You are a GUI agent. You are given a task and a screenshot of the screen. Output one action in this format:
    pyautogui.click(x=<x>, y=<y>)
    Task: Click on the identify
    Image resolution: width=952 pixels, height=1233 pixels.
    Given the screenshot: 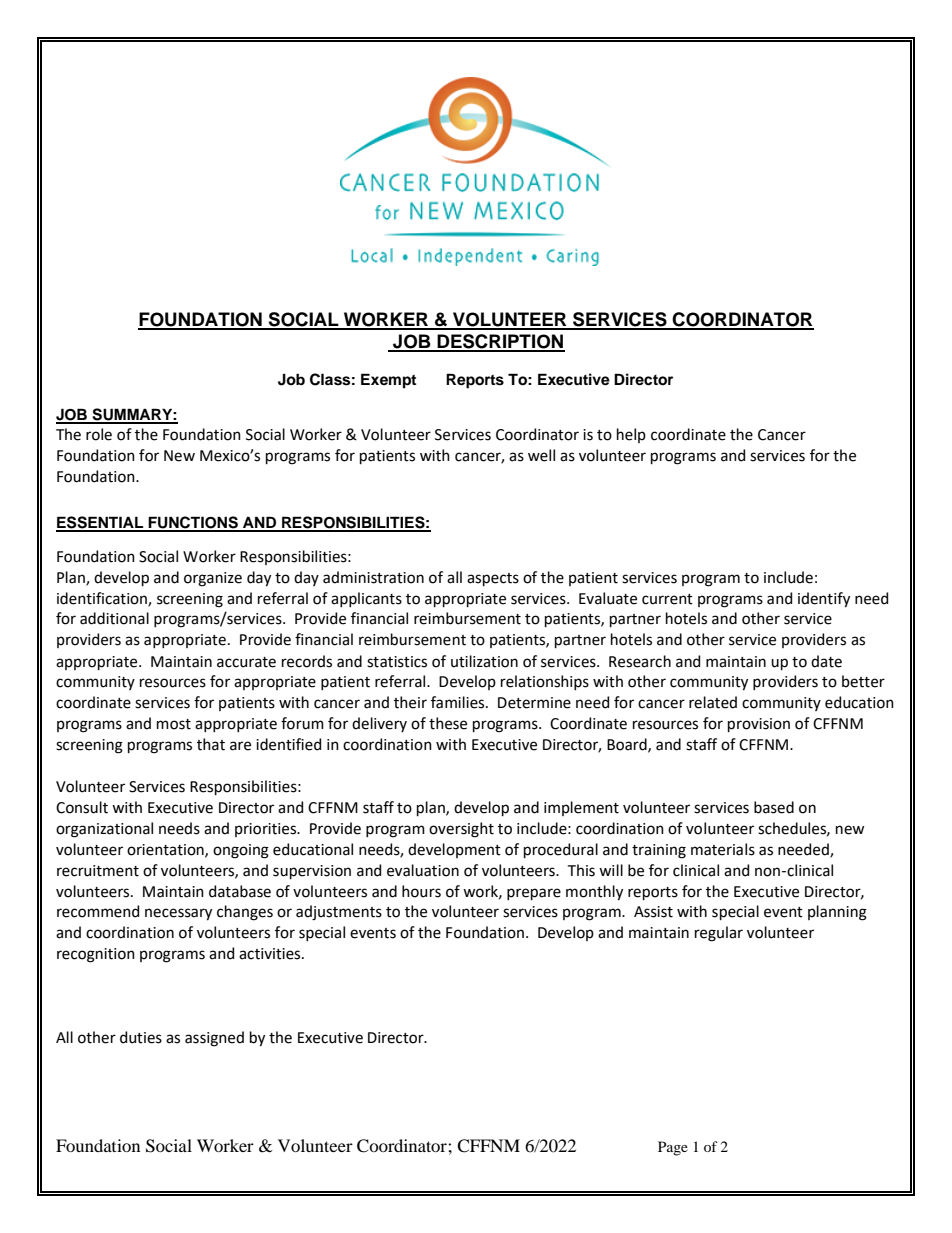 What is the action you would take?
    pyautogui.click(x=824, y=600)
